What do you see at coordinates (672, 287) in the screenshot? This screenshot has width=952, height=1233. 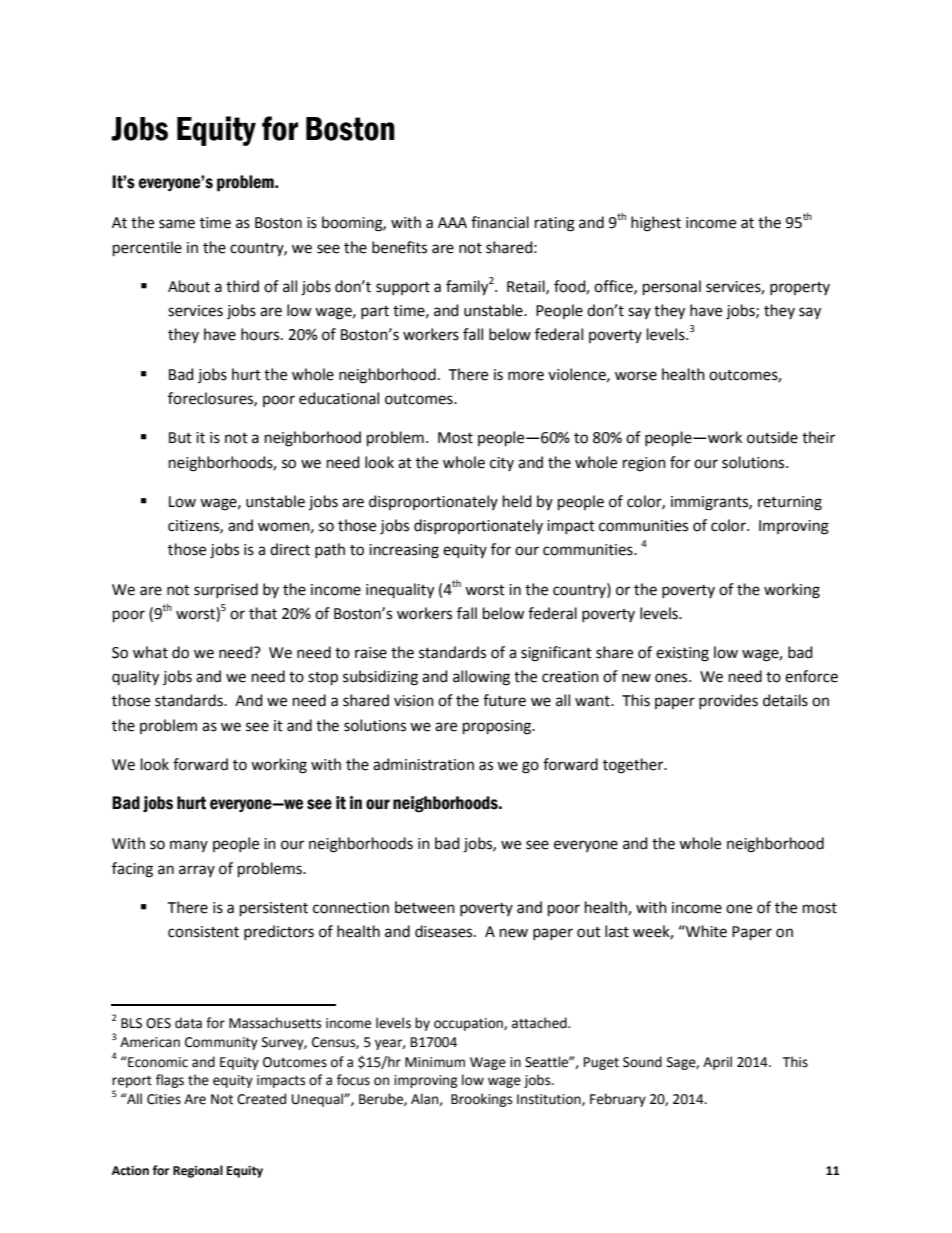 I see `personal` at bounding box center [672, 287].
